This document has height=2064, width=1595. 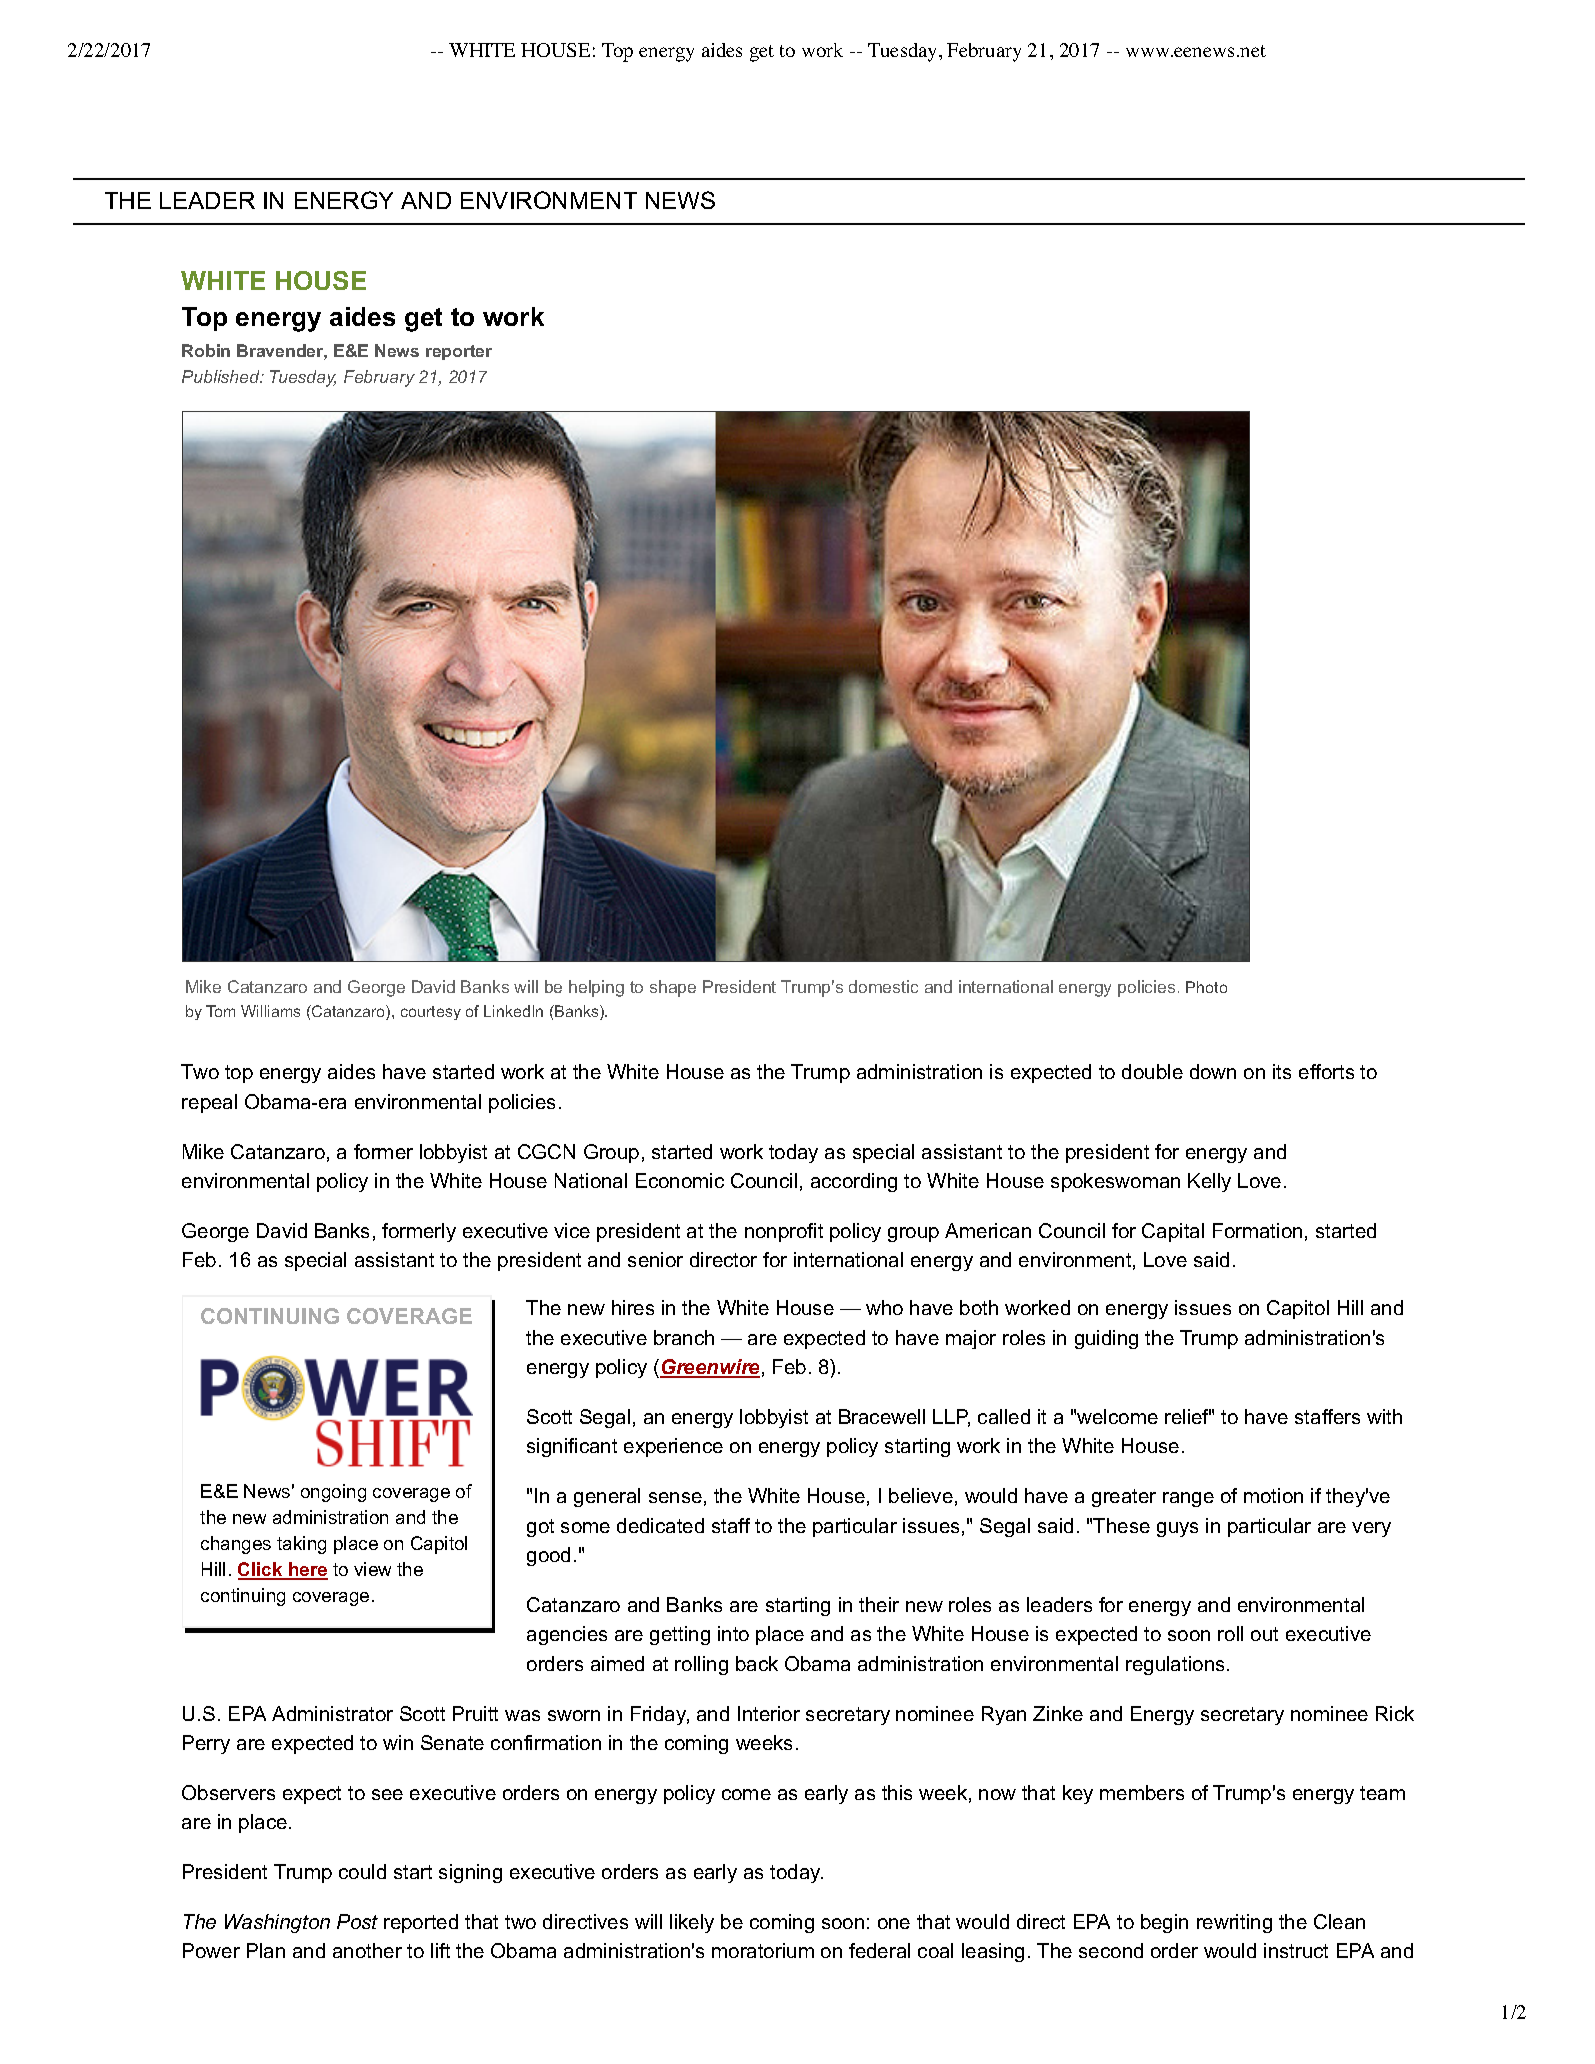 I want to click on courtesy, so click(x=431, y=1013).
